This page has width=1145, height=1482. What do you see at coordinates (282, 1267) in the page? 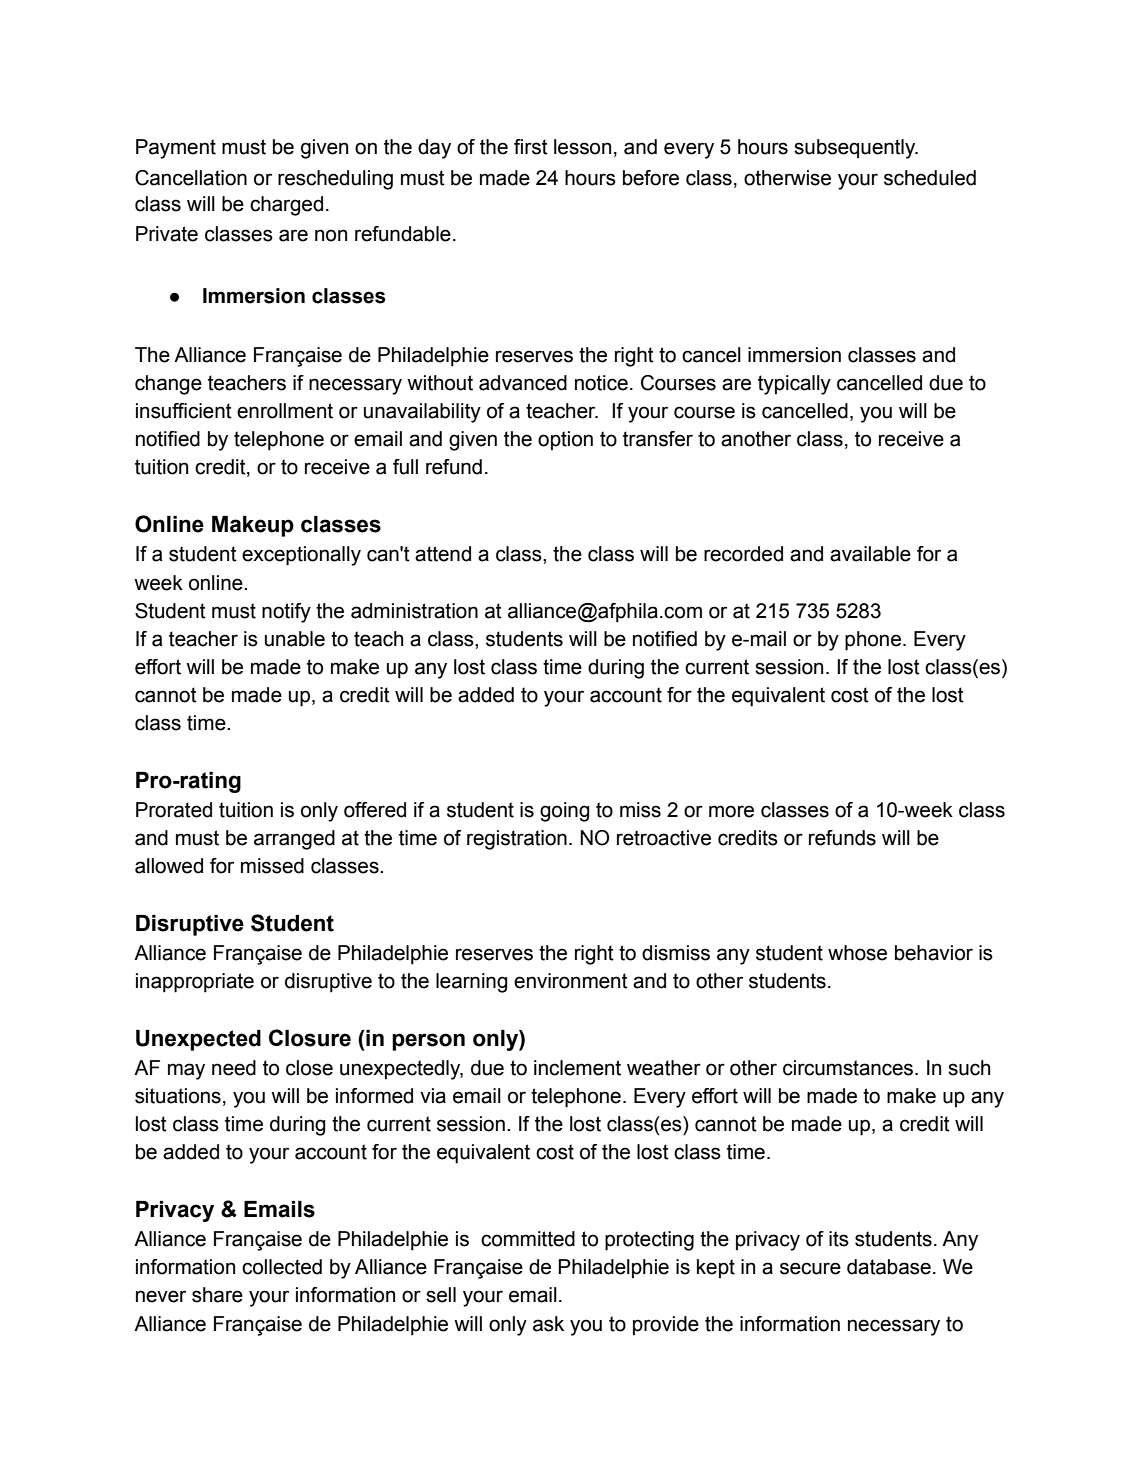
I see `collected` at bounding box center [282, 1267].
